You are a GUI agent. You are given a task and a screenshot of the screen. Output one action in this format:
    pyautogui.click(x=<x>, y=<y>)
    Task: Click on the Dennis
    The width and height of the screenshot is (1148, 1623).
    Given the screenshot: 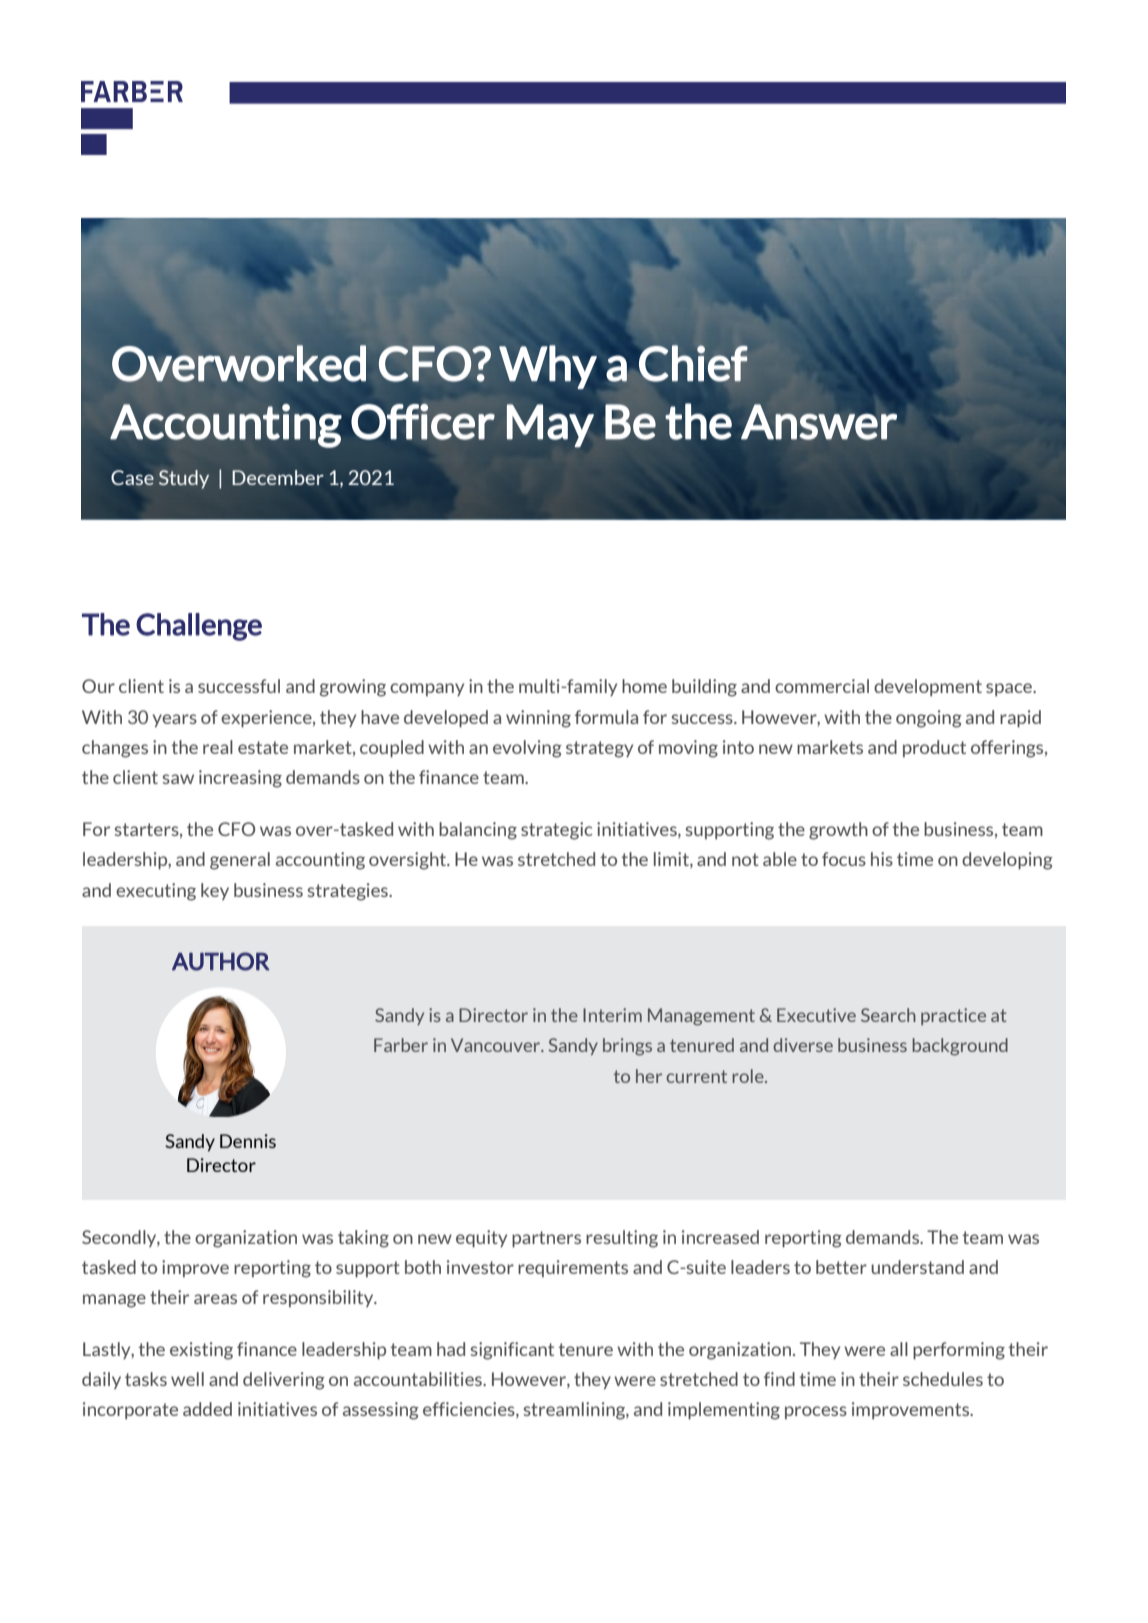 What is the action you would take?
    pyautogui.click(x=248, y=1141)
